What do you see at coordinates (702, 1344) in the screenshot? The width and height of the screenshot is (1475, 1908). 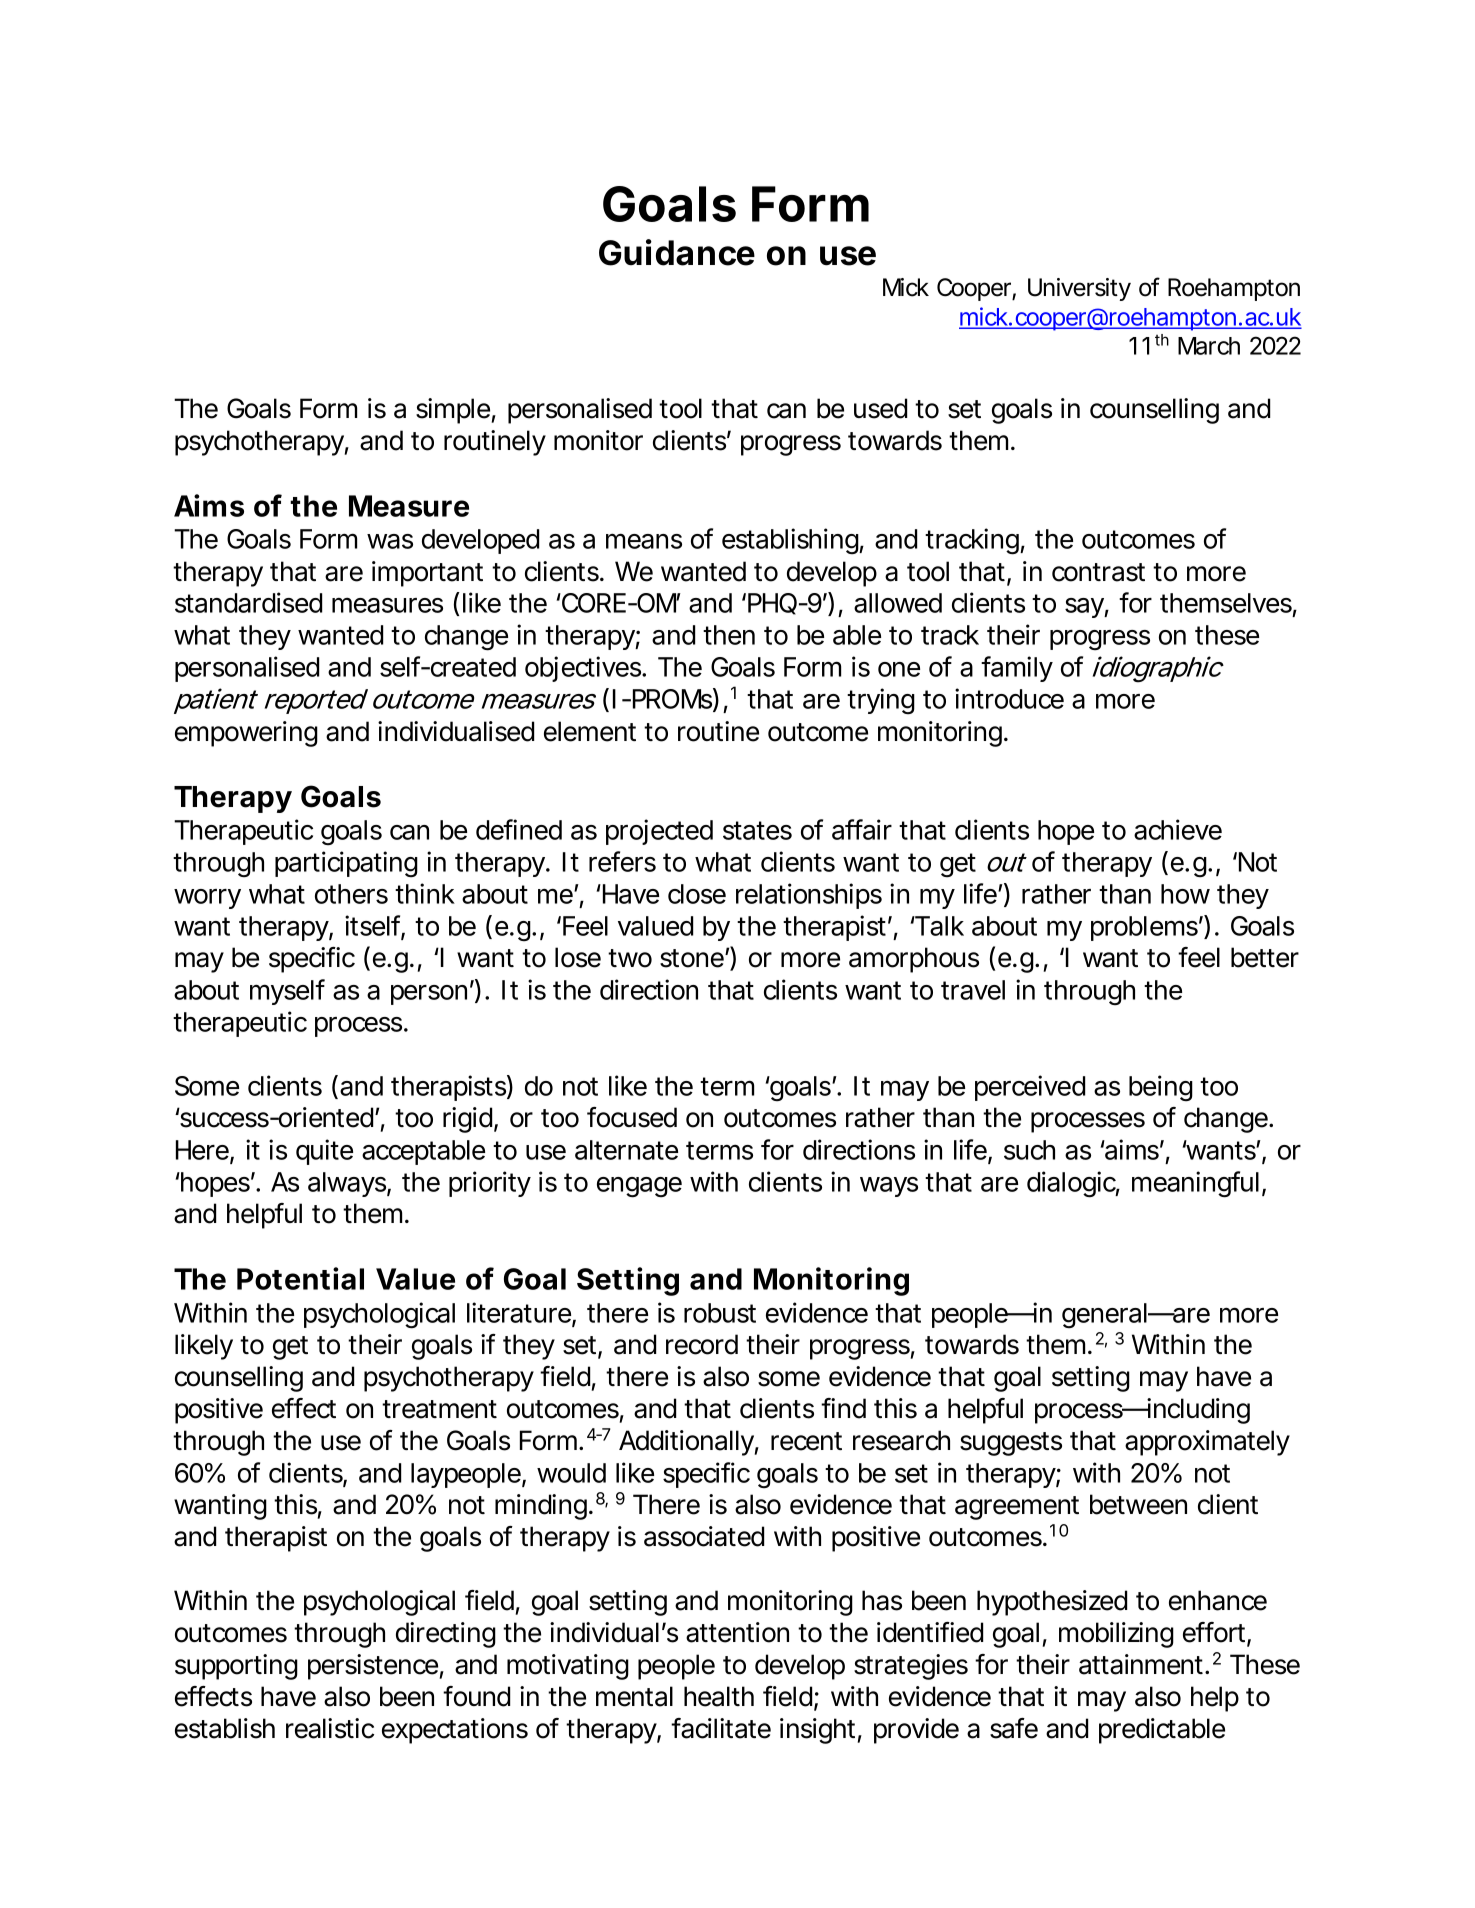 I see `record` at bounding box center [702, 1344].
